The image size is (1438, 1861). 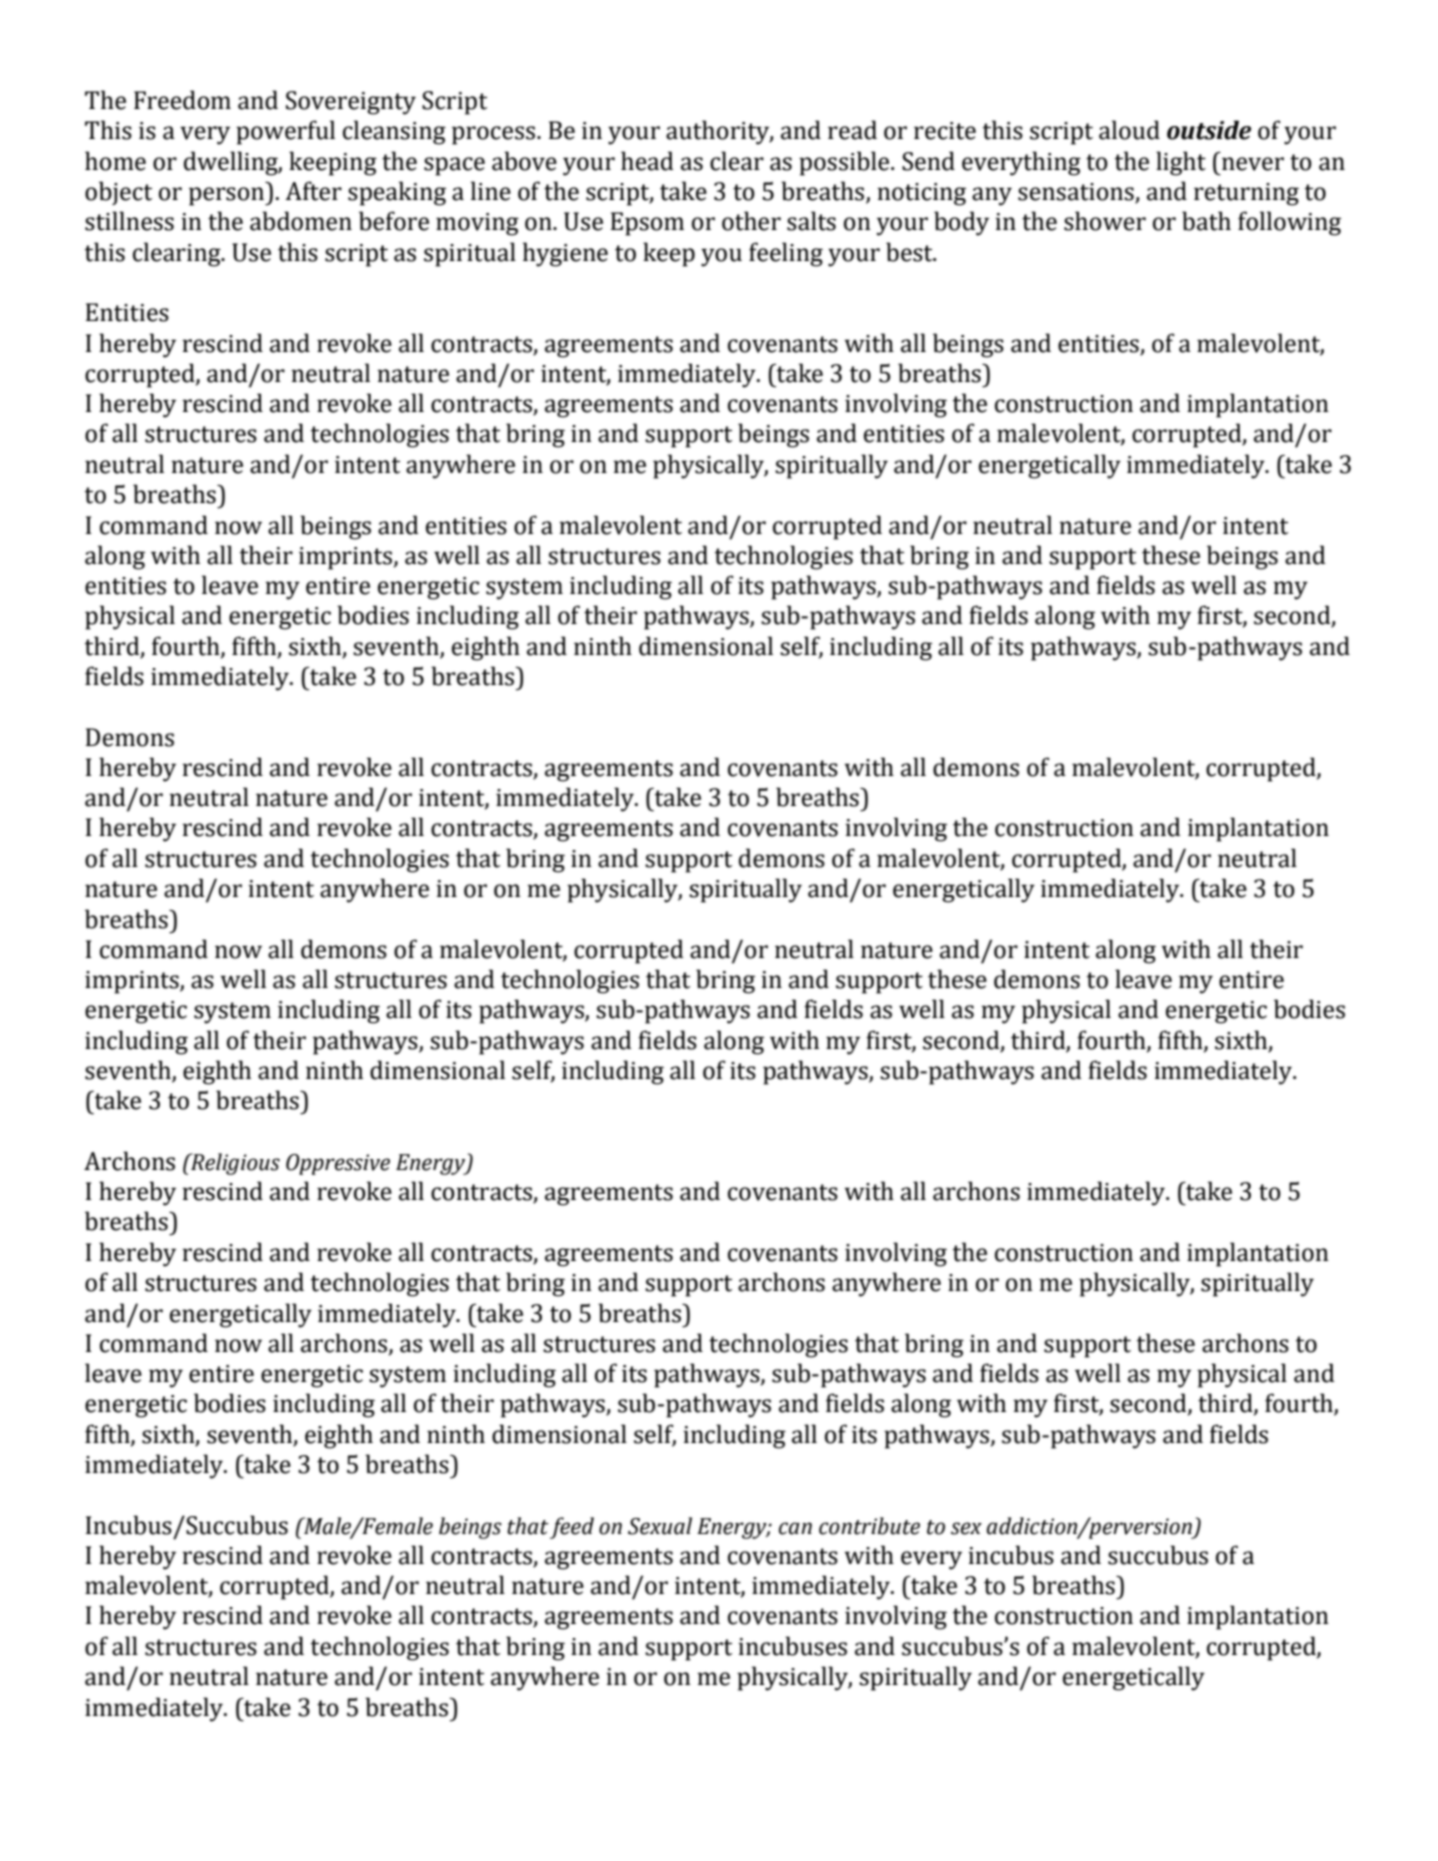 I want to click on feeling, so click(x=786, y=254).
